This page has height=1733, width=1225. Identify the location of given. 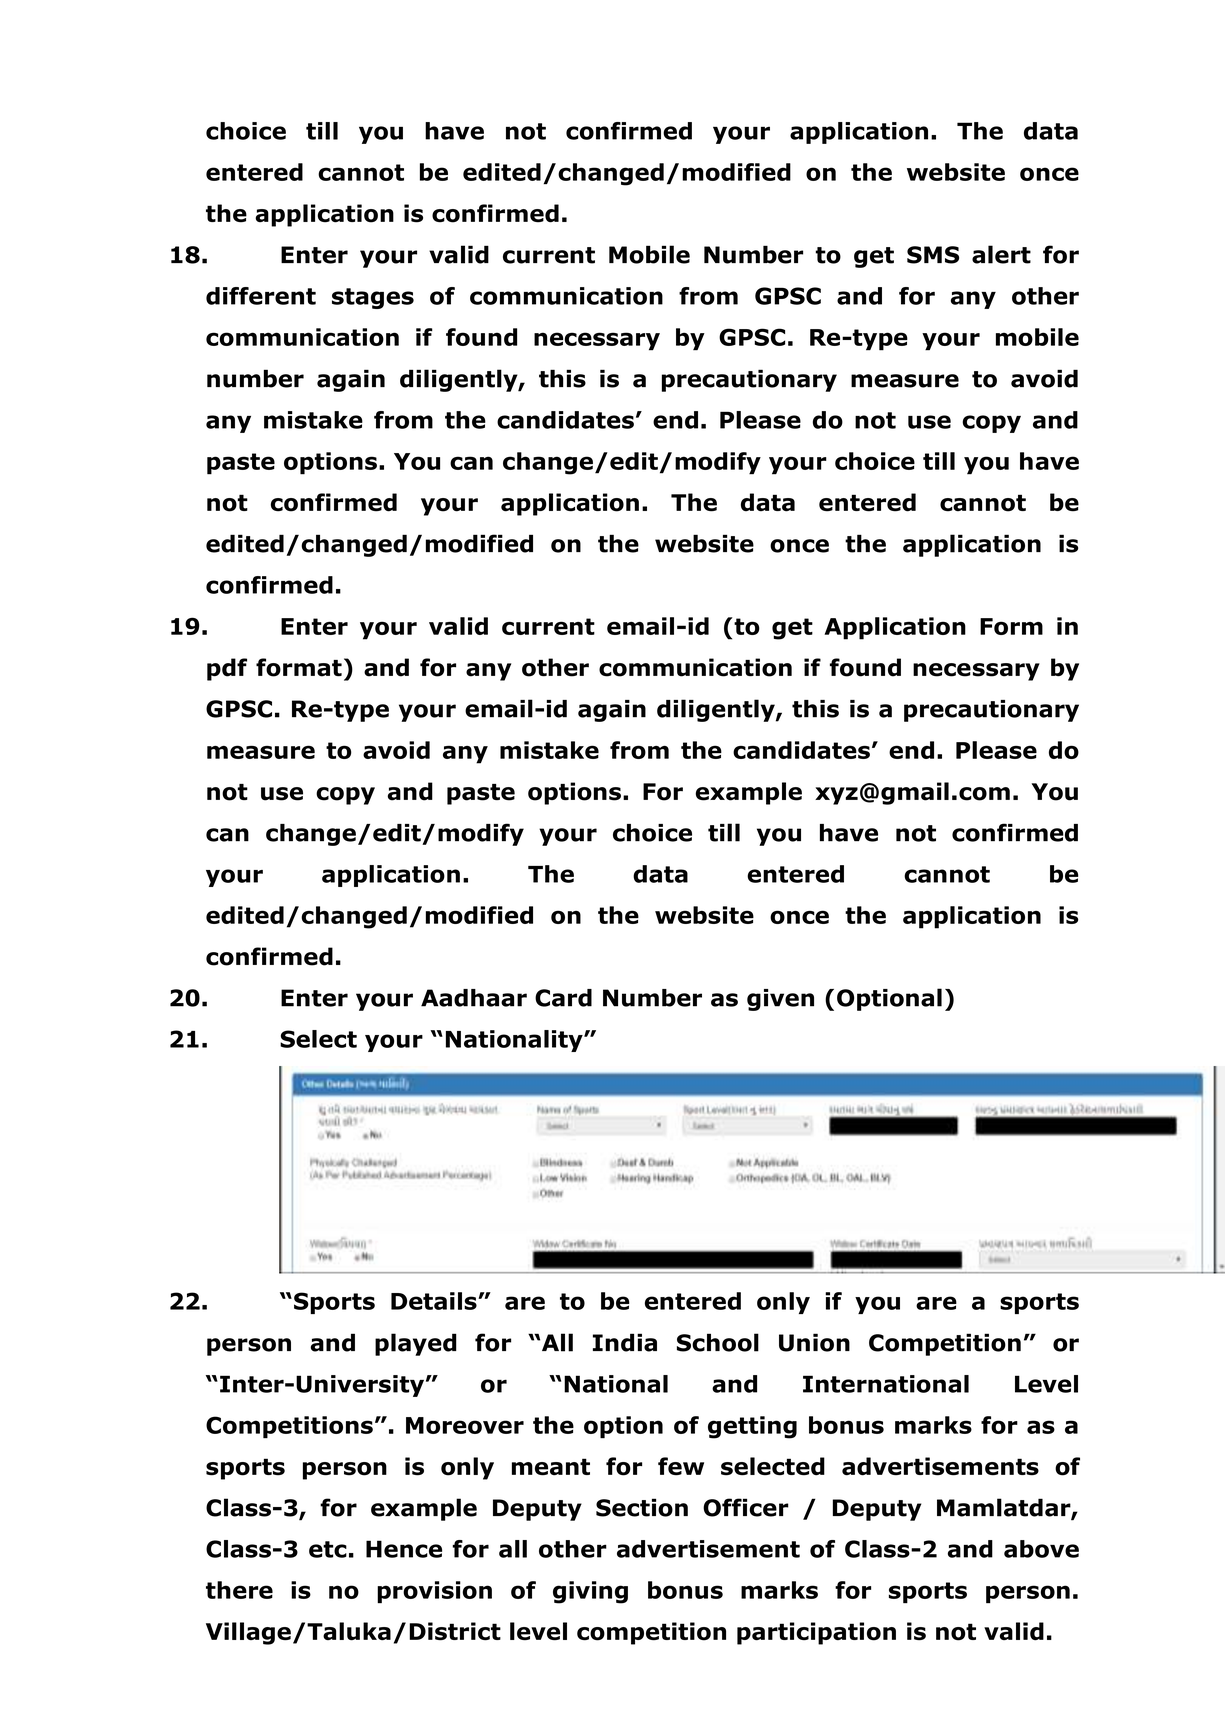
(780, 1000).
